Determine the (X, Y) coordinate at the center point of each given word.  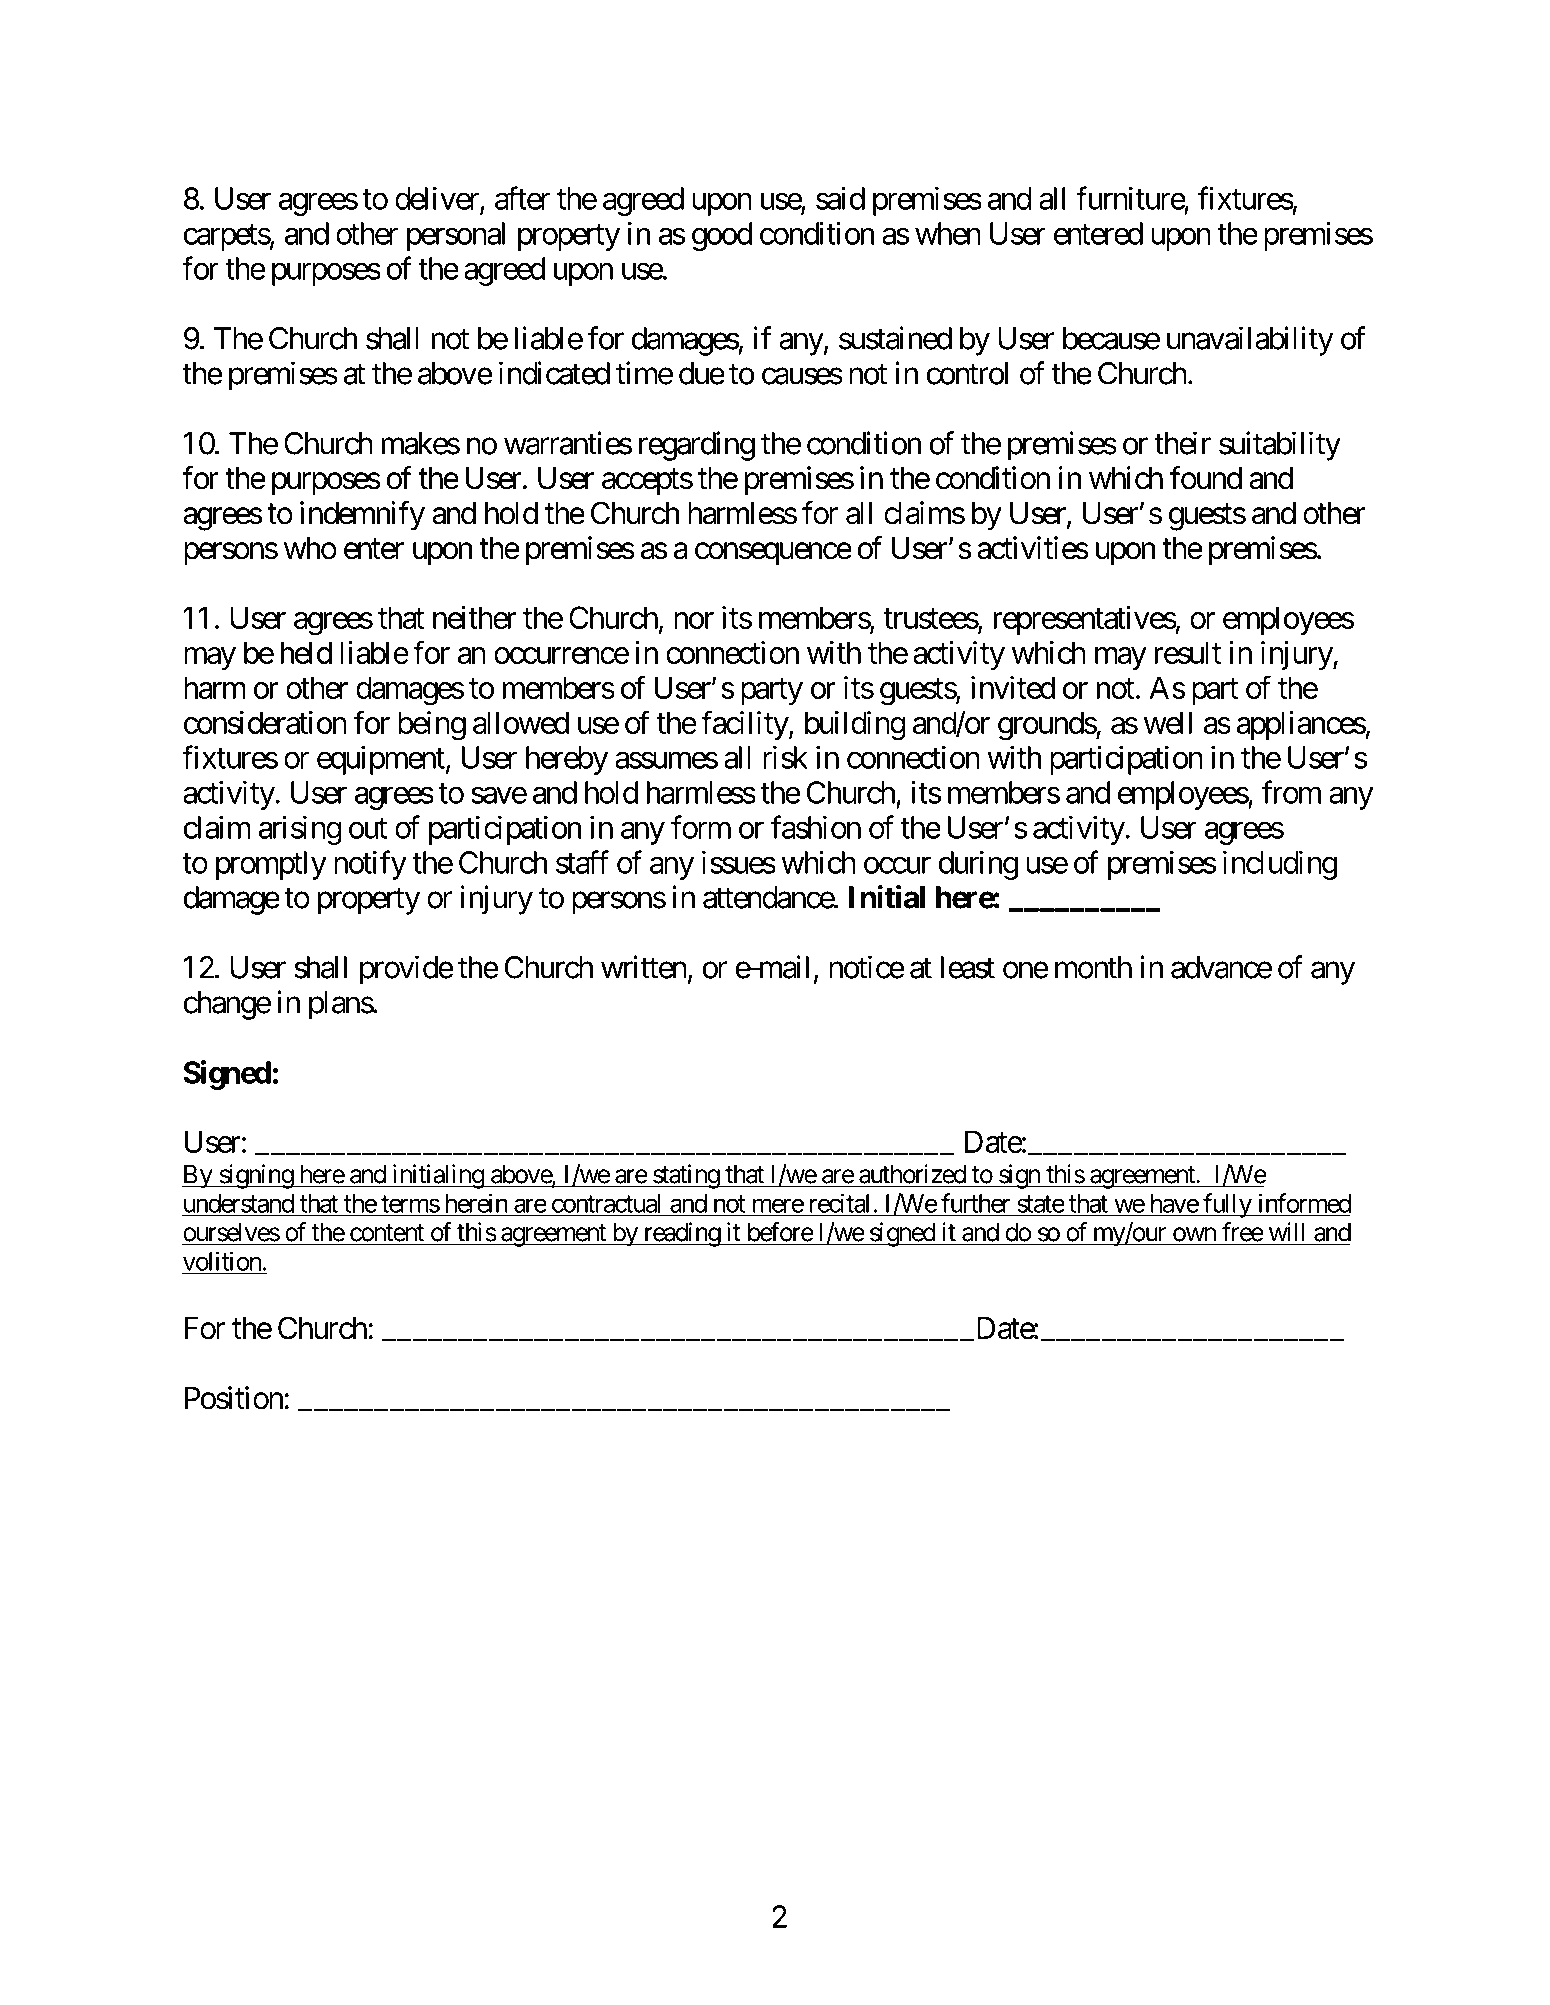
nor (694, 620)
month (1093, 967)
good (722, 236)
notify (370, 865)
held (306, 652)
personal (456, 236)
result (1188, 652)
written (644, 967)
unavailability (1250, 341)
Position (234, 1398)
